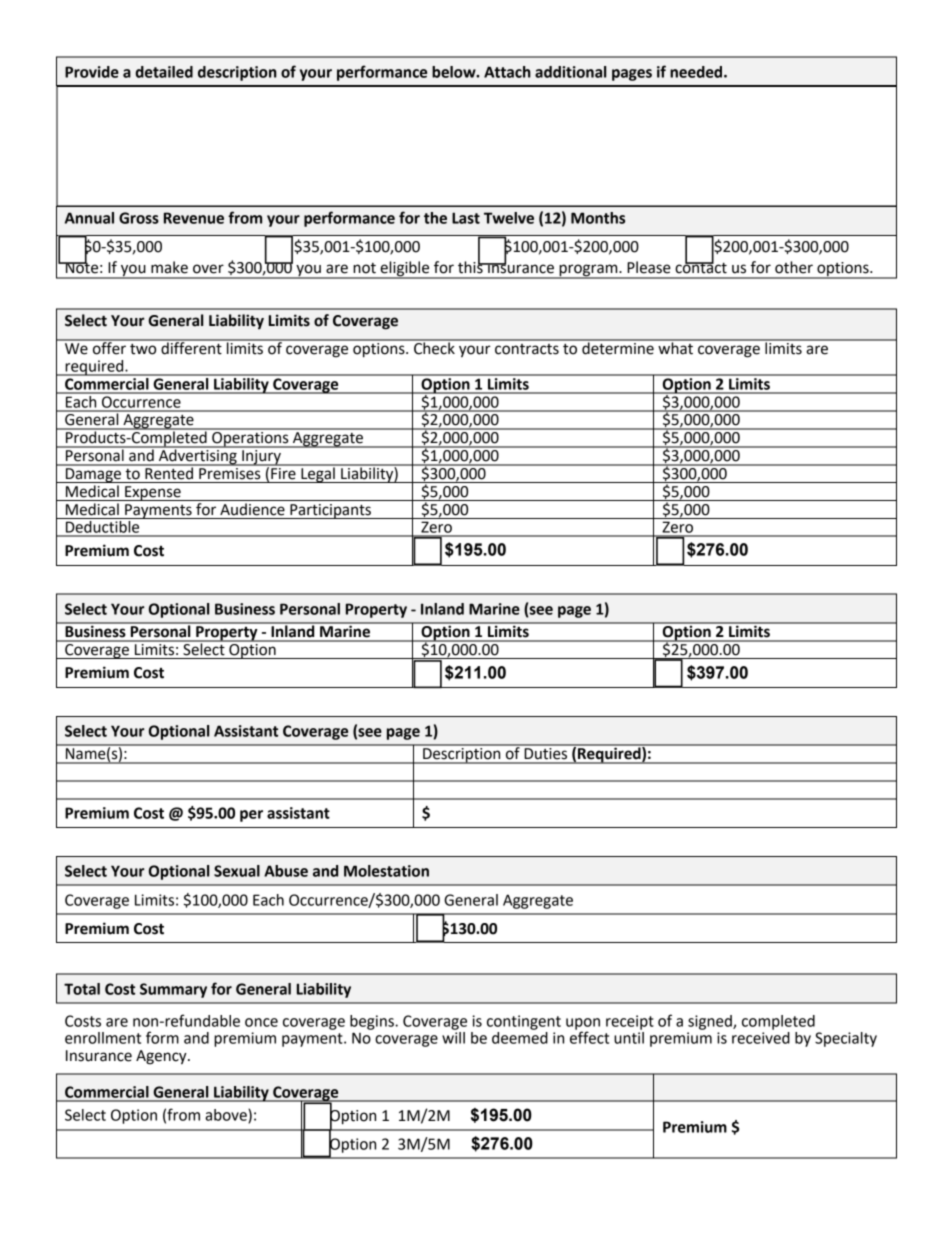 The width and height of the screenshot is (952, 1233). Describe the element at coordinates (711, 1022) in the screenshot. I see `signed` at that location.
